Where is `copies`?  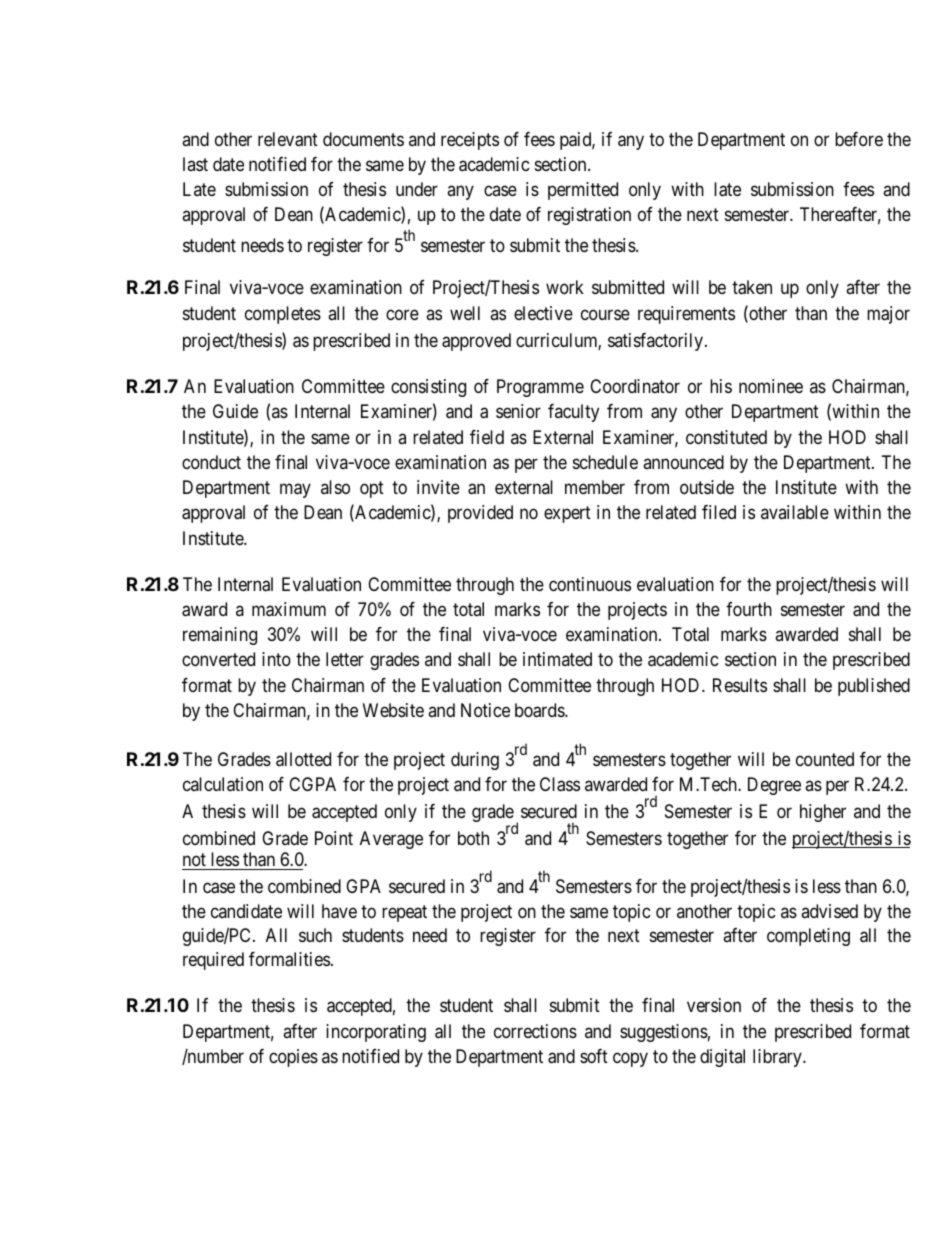 copies is located at coordinates (293, 1058).
